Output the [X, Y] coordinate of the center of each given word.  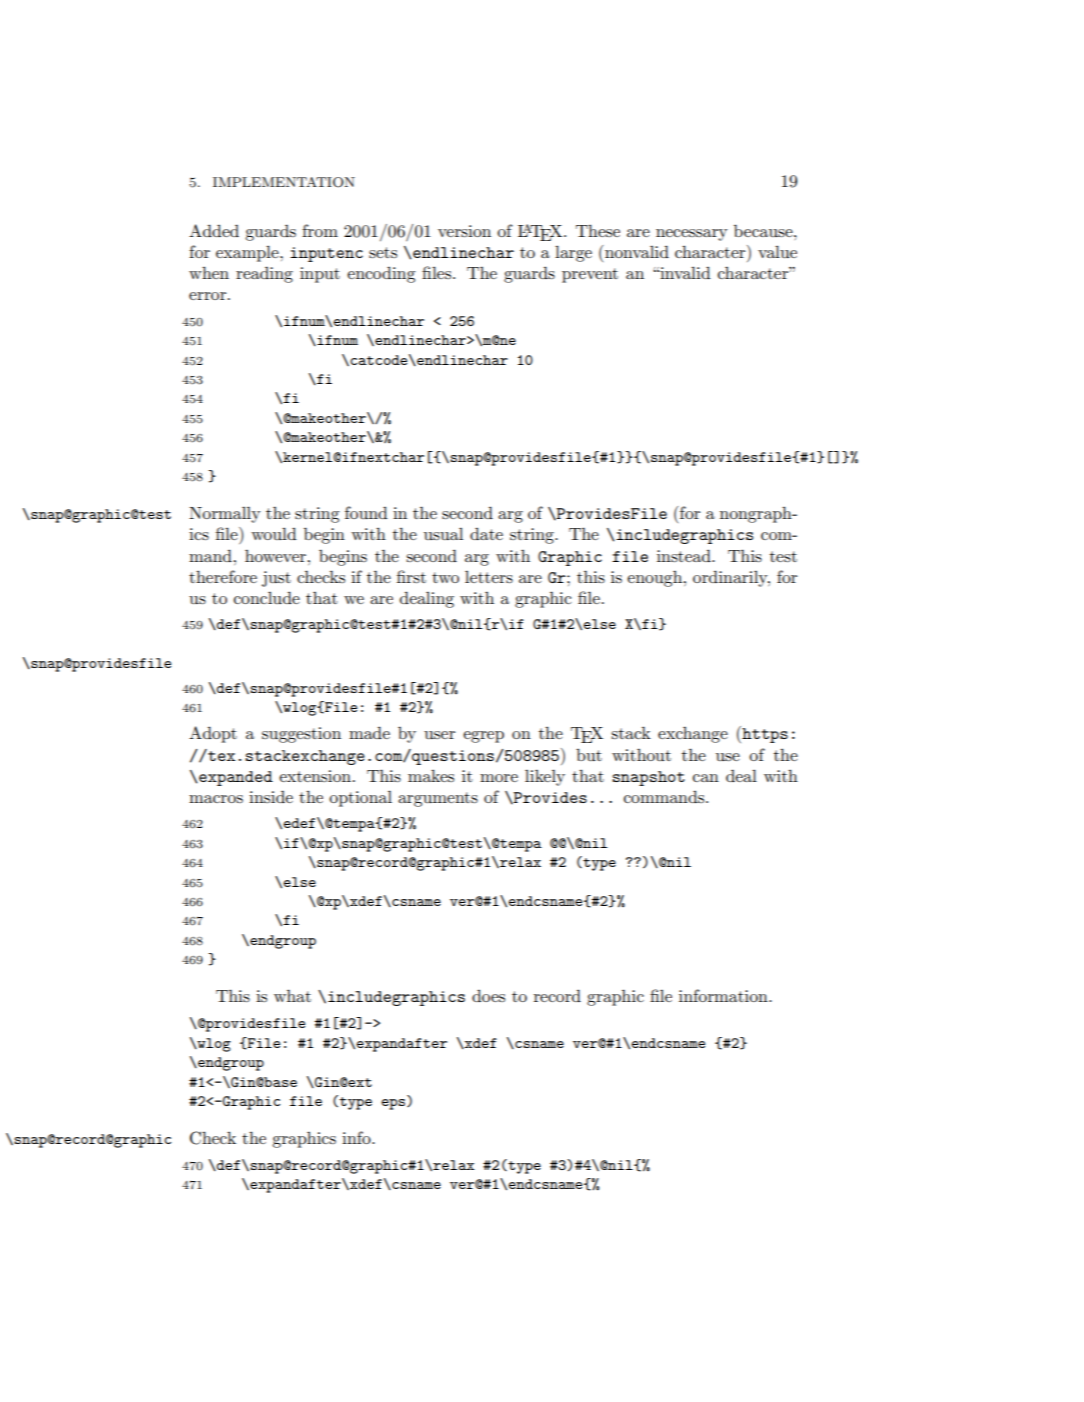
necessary [692, 235]
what [292, 996]
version [464, 231]
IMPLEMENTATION [284, 182]
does [488, 996]
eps [393, 1104]
